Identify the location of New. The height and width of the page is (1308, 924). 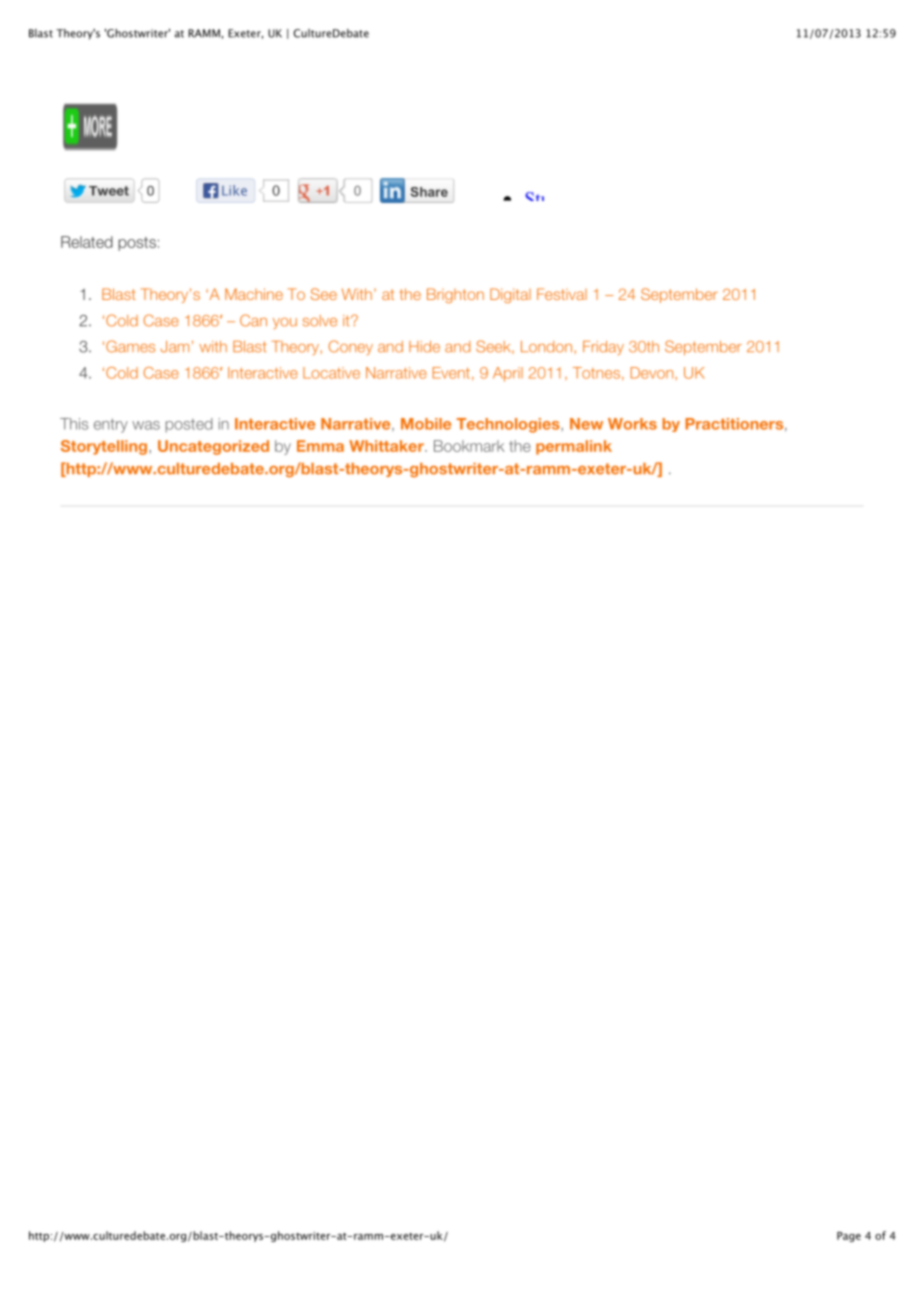
(586, 424).
